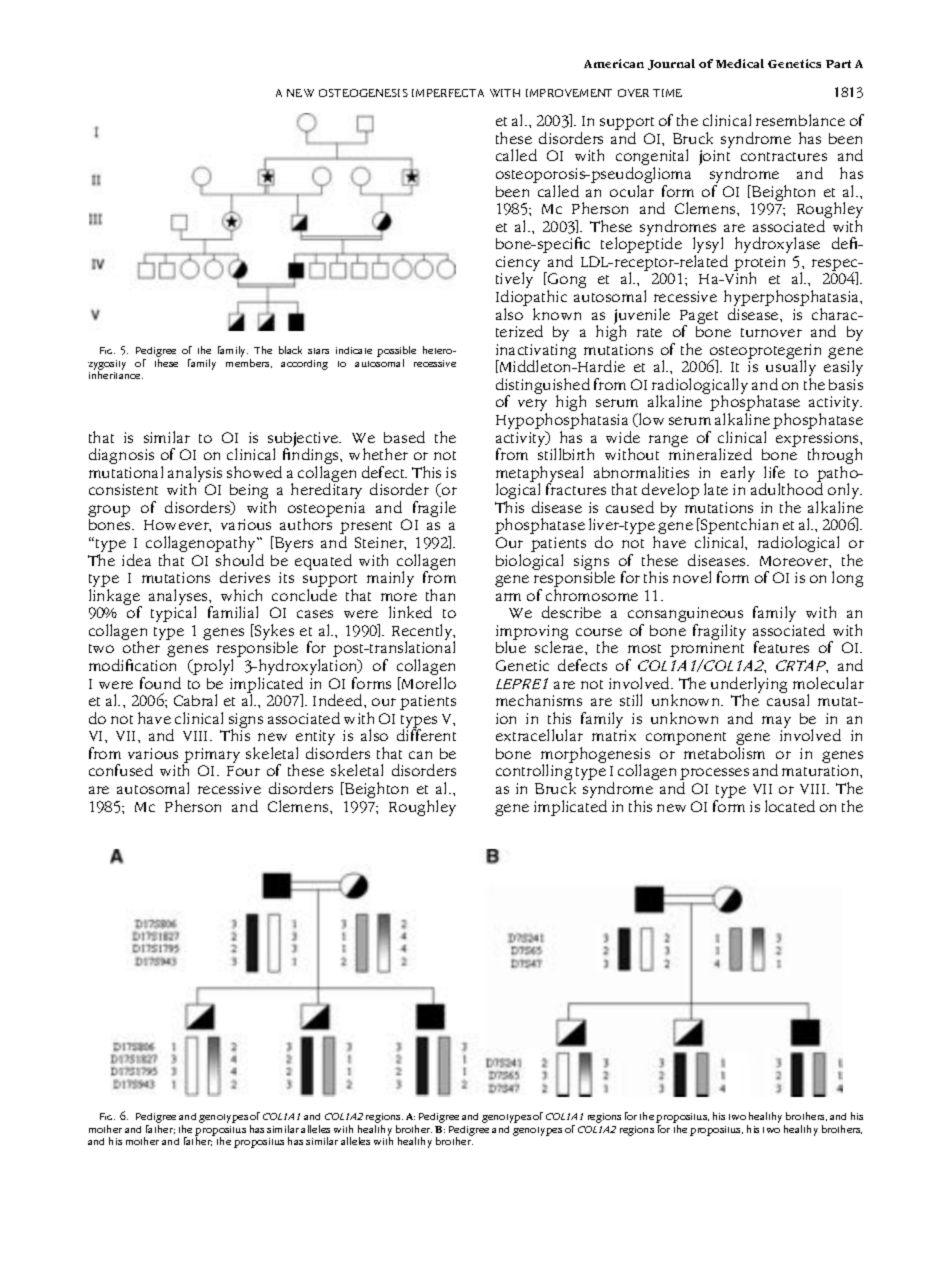 This screenshot has width=952, height=1270. What do you see at coordinates (531, 299) in the screenshot?
I see `Idiopathic` at bounding box center [531, 299].
